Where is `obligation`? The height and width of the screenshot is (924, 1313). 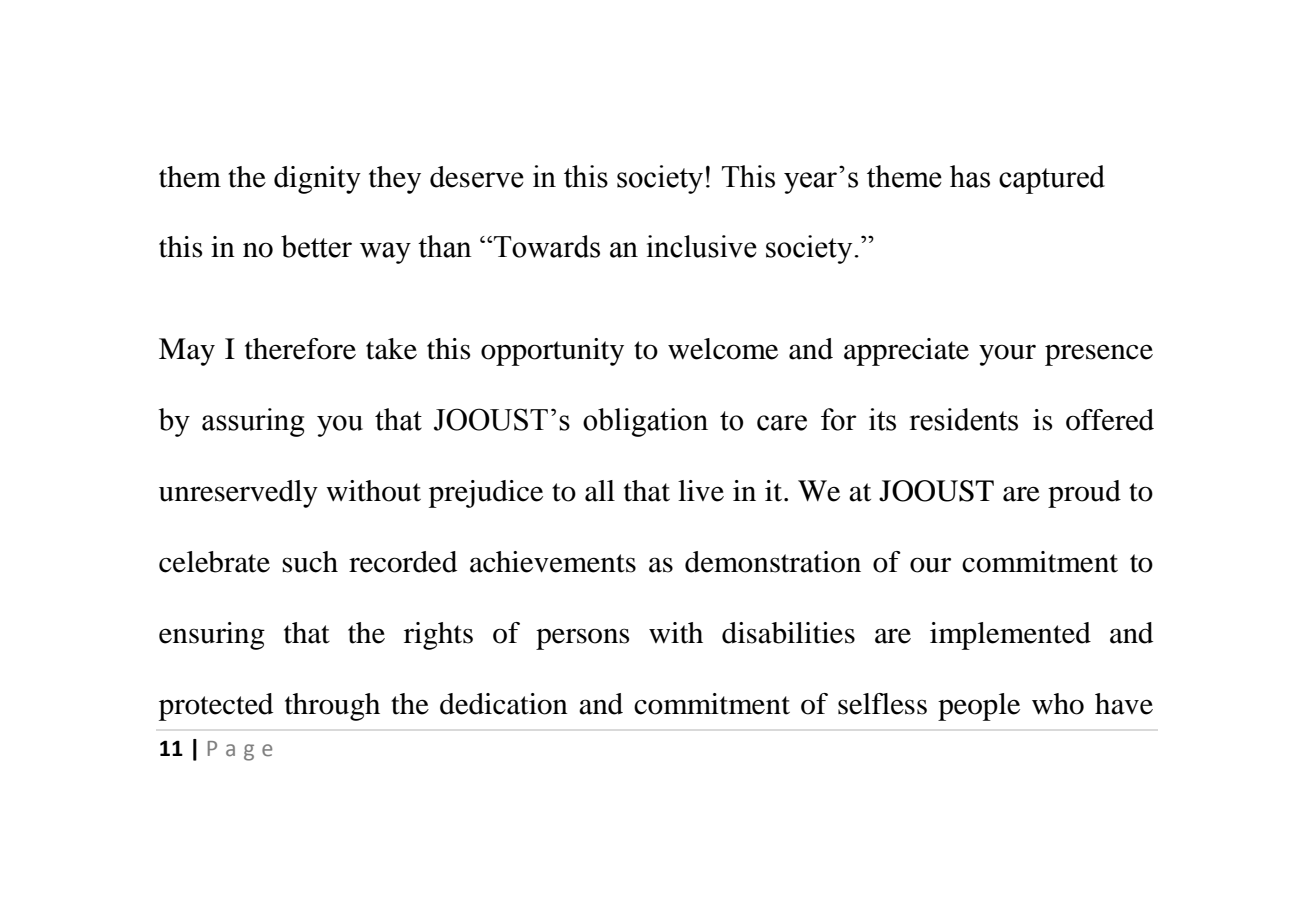 obligation is located at coordinates (645, 422).
